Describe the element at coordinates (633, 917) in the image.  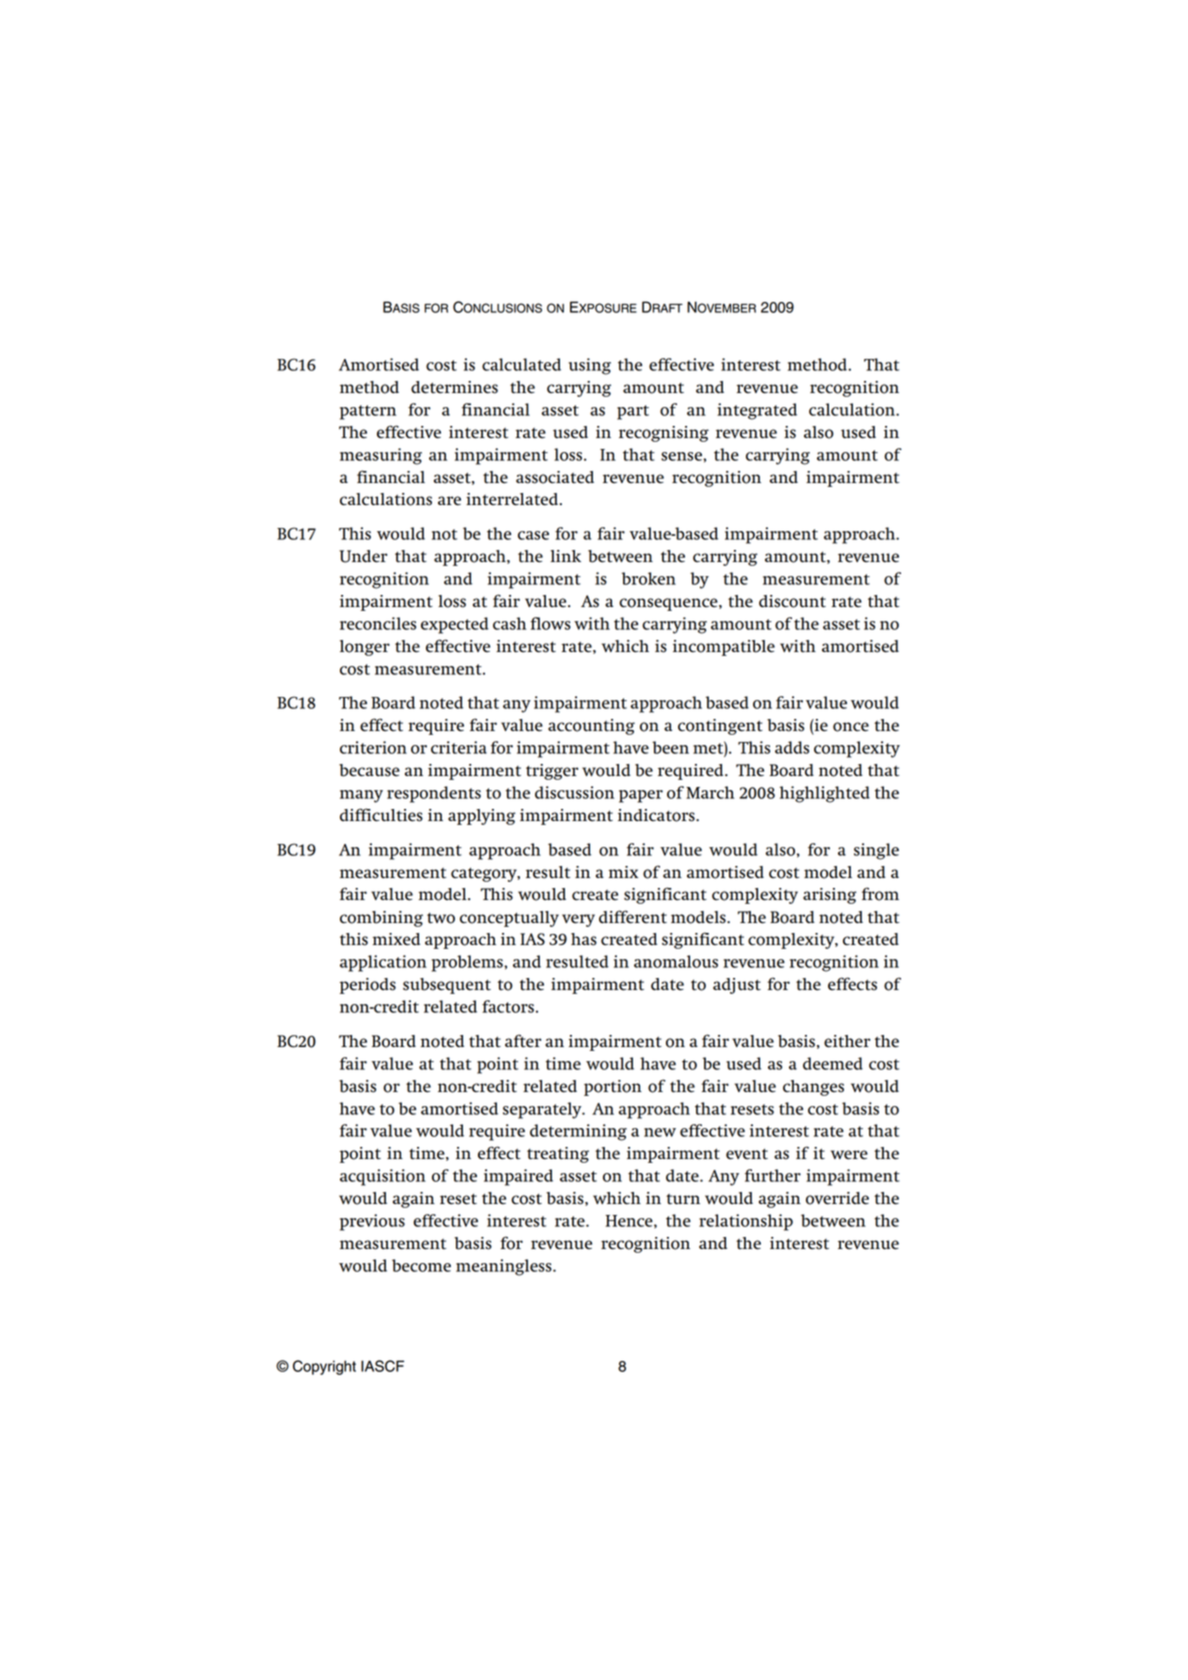
I see `different` at that location.
